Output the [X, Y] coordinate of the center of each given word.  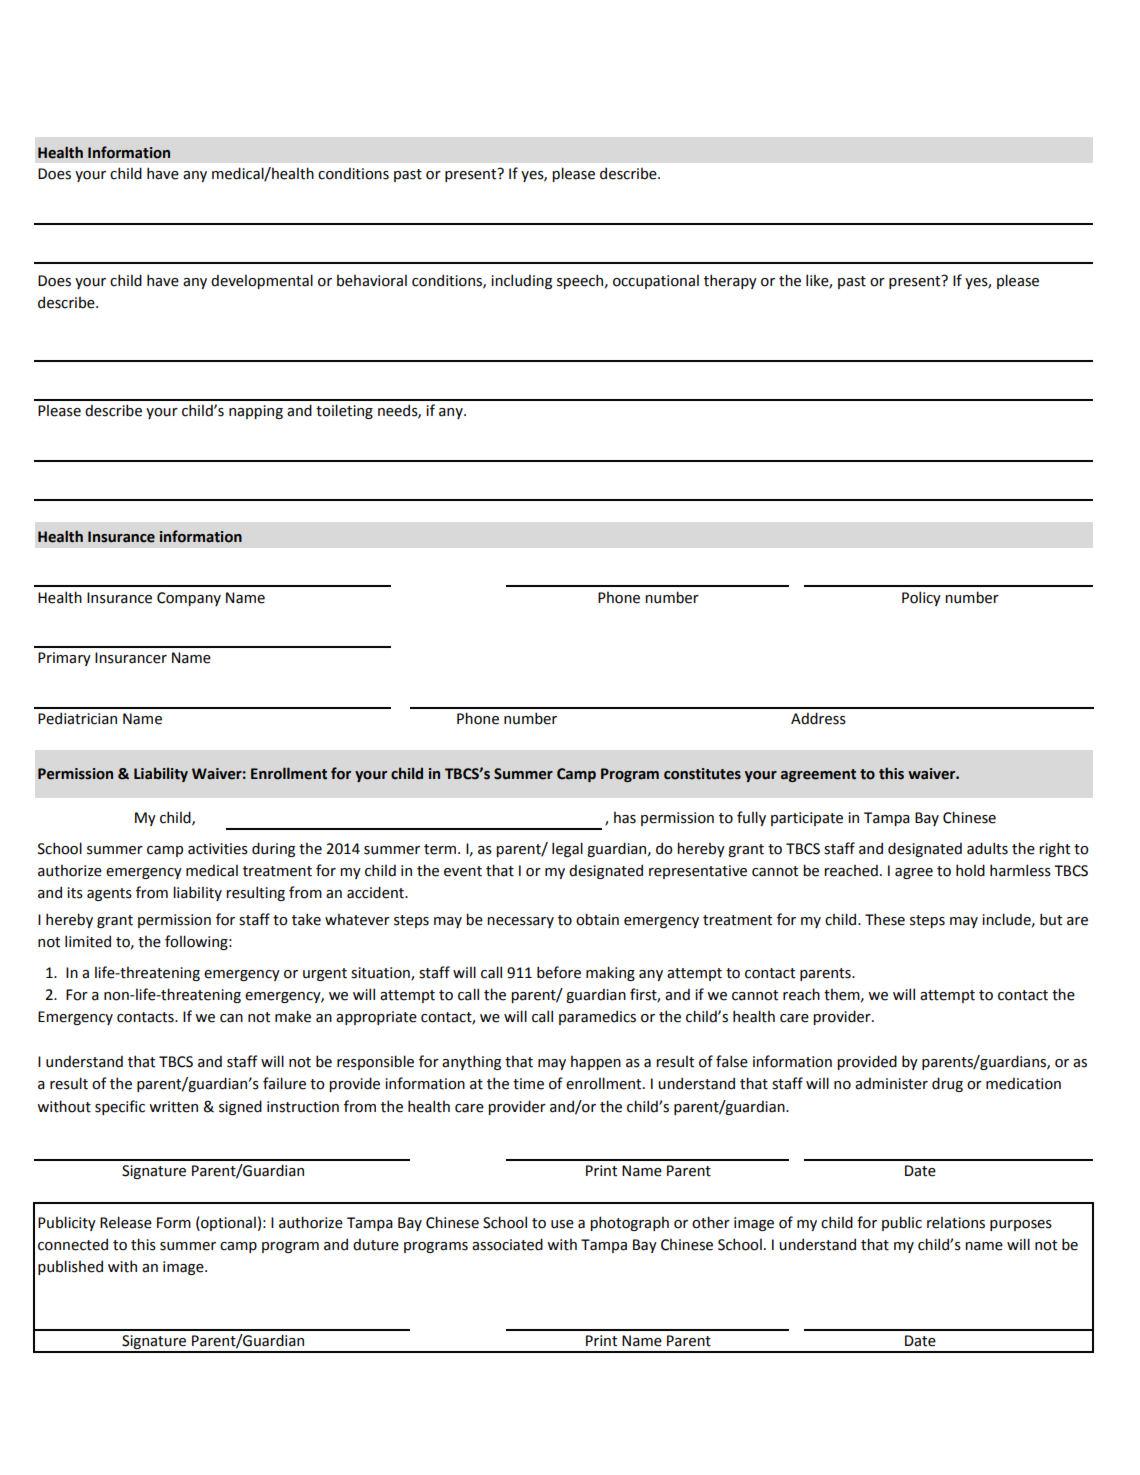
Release [126, 1222]
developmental [262, 281]
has [625, 818]
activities [218, 849]
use [562, 1224]
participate [807, 819]
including [521, 281]
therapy [730, 281]
